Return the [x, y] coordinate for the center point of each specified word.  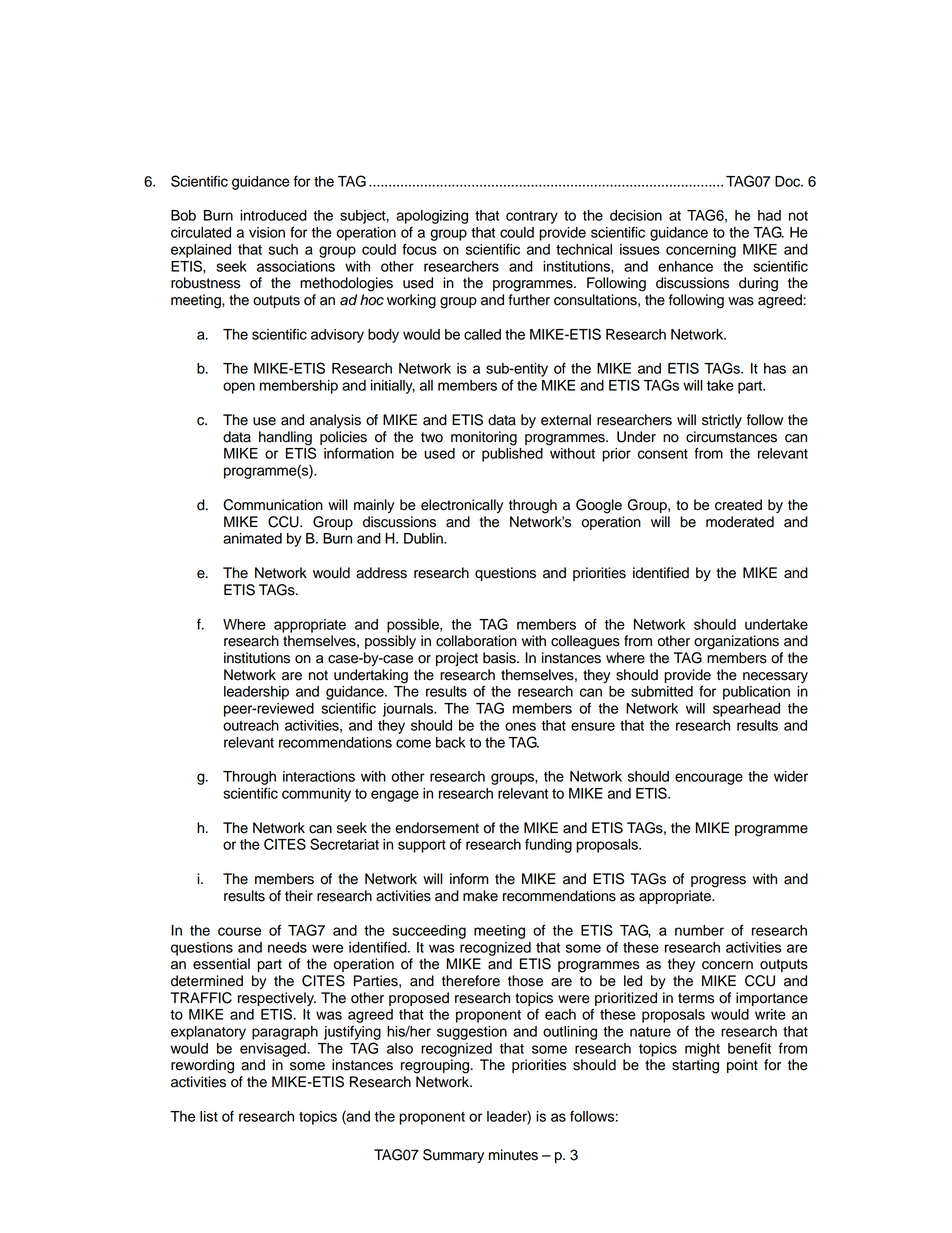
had [769, 215]
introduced [273, 215]
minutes [513, 1155]
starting [695, 1066]
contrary [532, 217]
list [209, 1116]
